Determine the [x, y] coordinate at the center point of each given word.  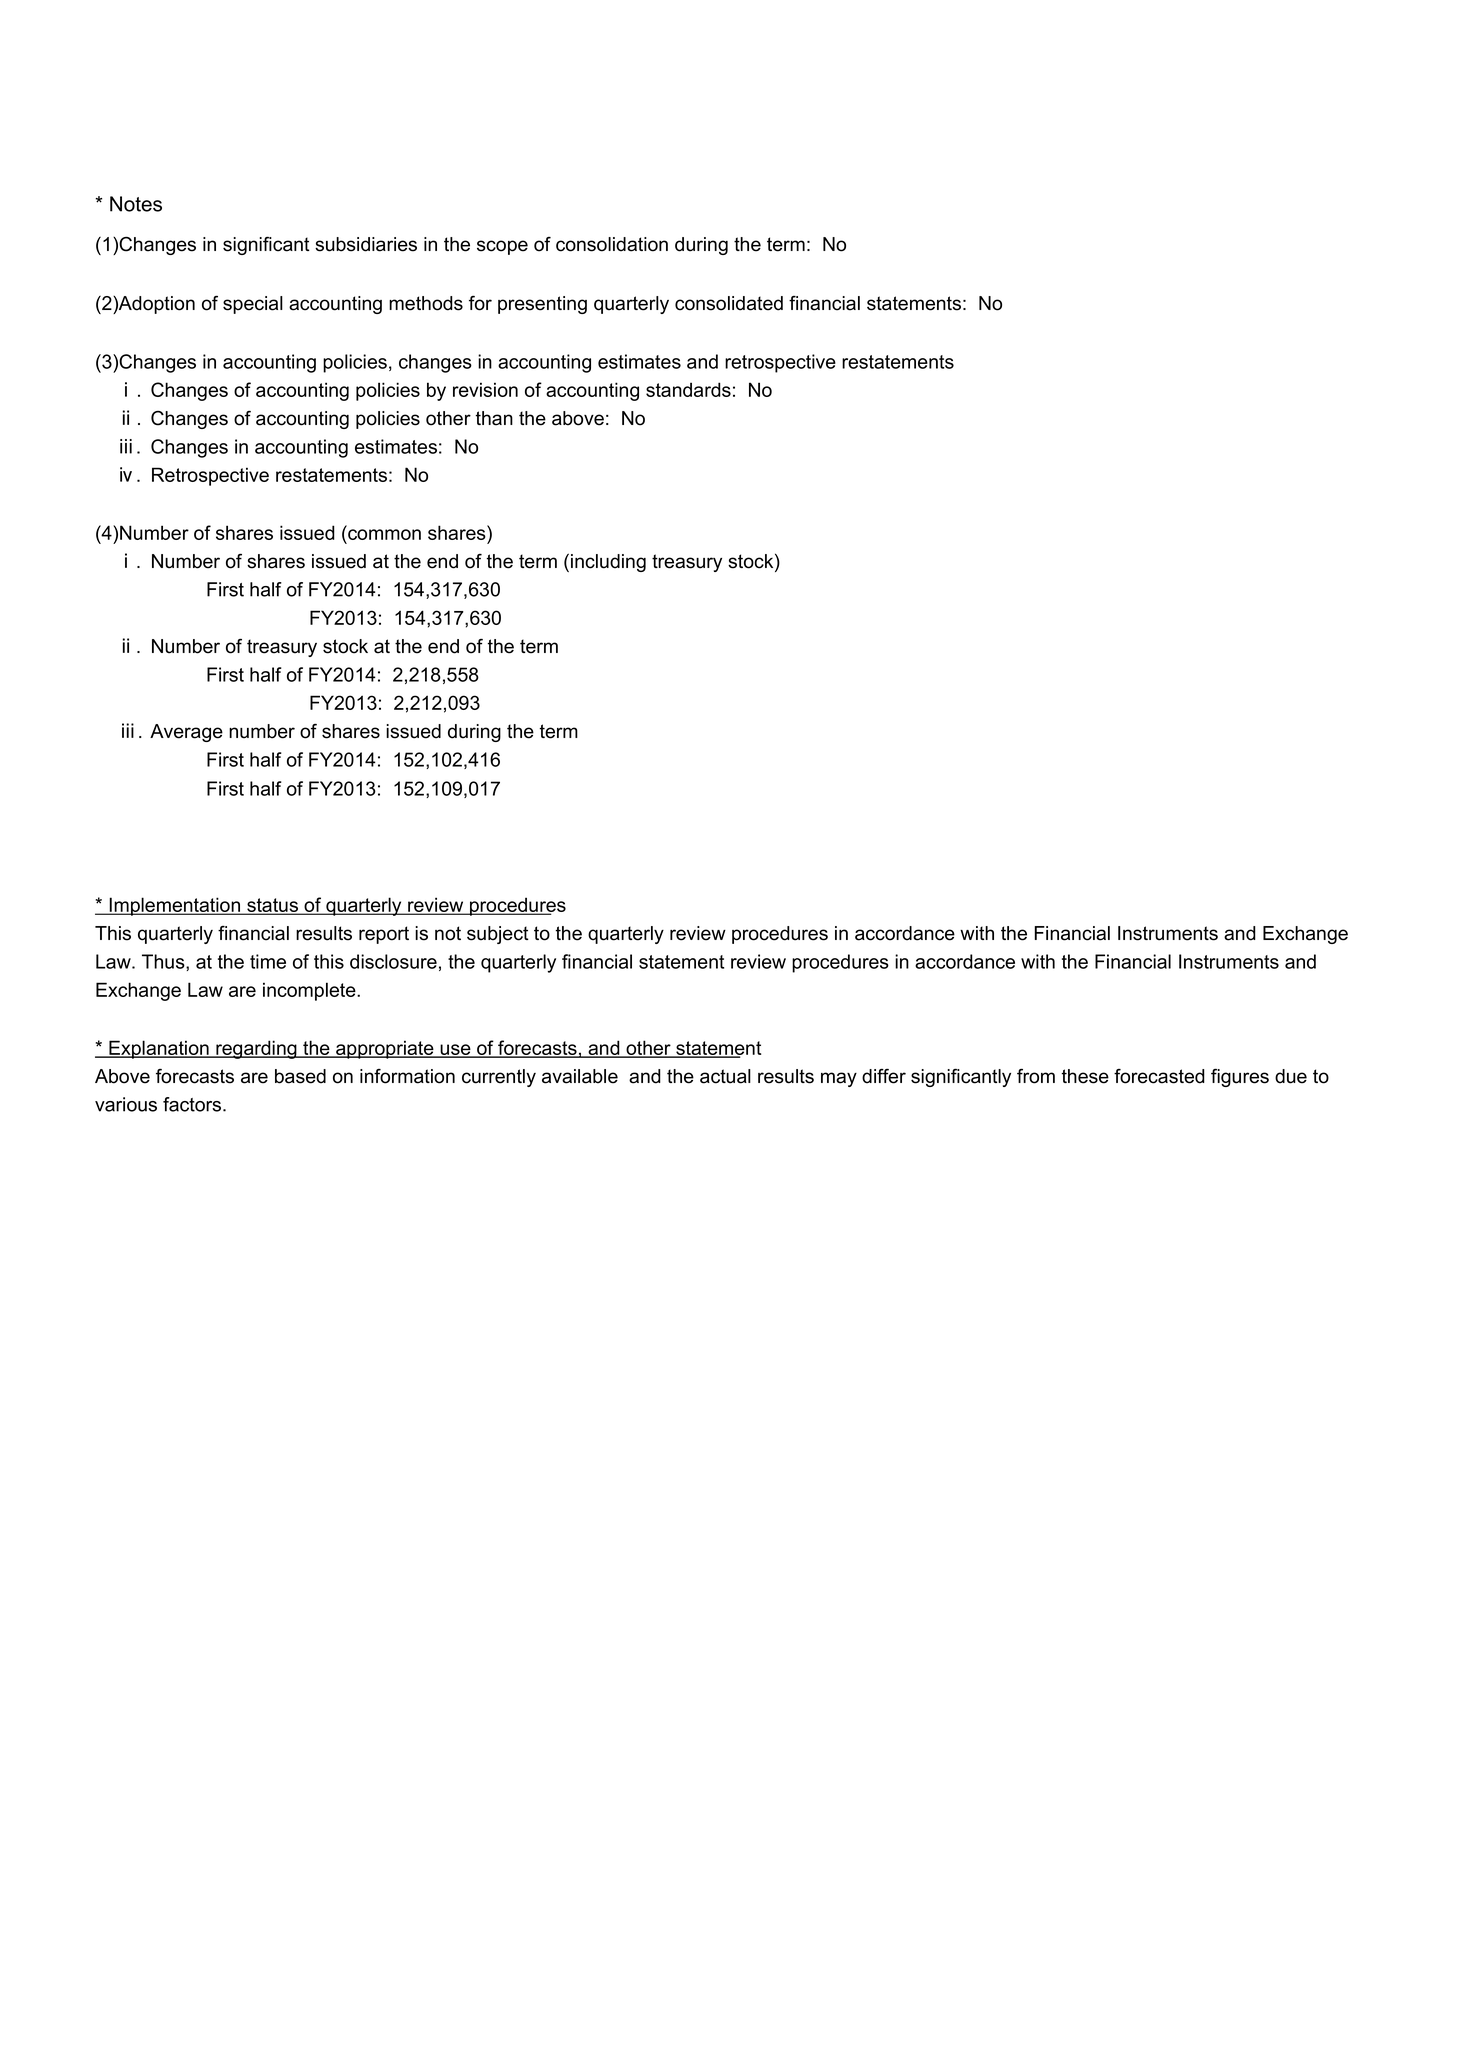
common [384, 534]
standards [688, 389]
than [494, 418]
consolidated [729, 303]
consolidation [612, 244]
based [300, 1076]
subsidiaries [366, 244]
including [608, 563]
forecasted [1159, 1076]
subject [498, 935]
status [272, 906]
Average [186, 733]
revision [485, 389]
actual [725, 1076]
